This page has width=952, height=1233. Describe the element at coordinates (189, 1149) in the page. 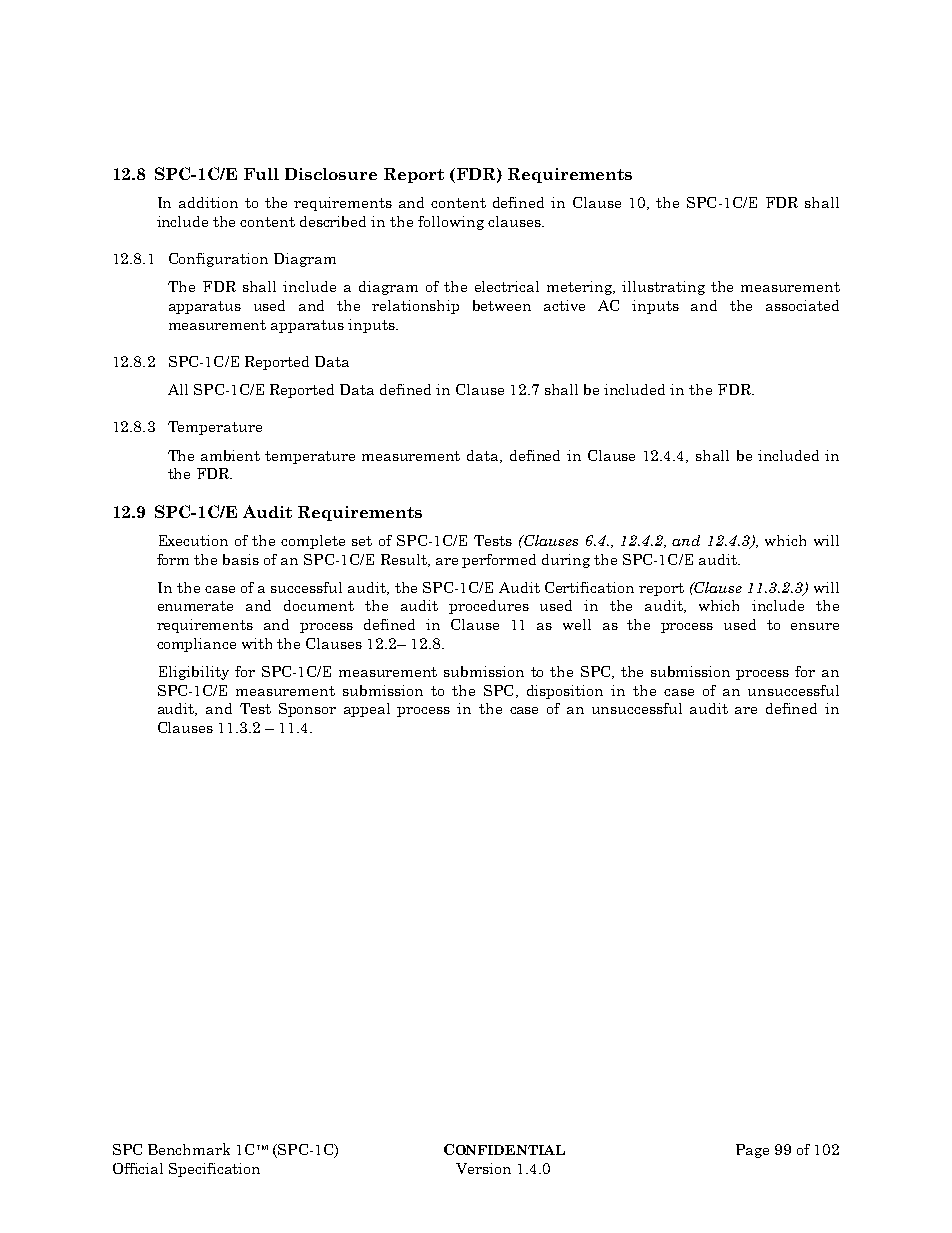

I see `Benchmark` at that location.
